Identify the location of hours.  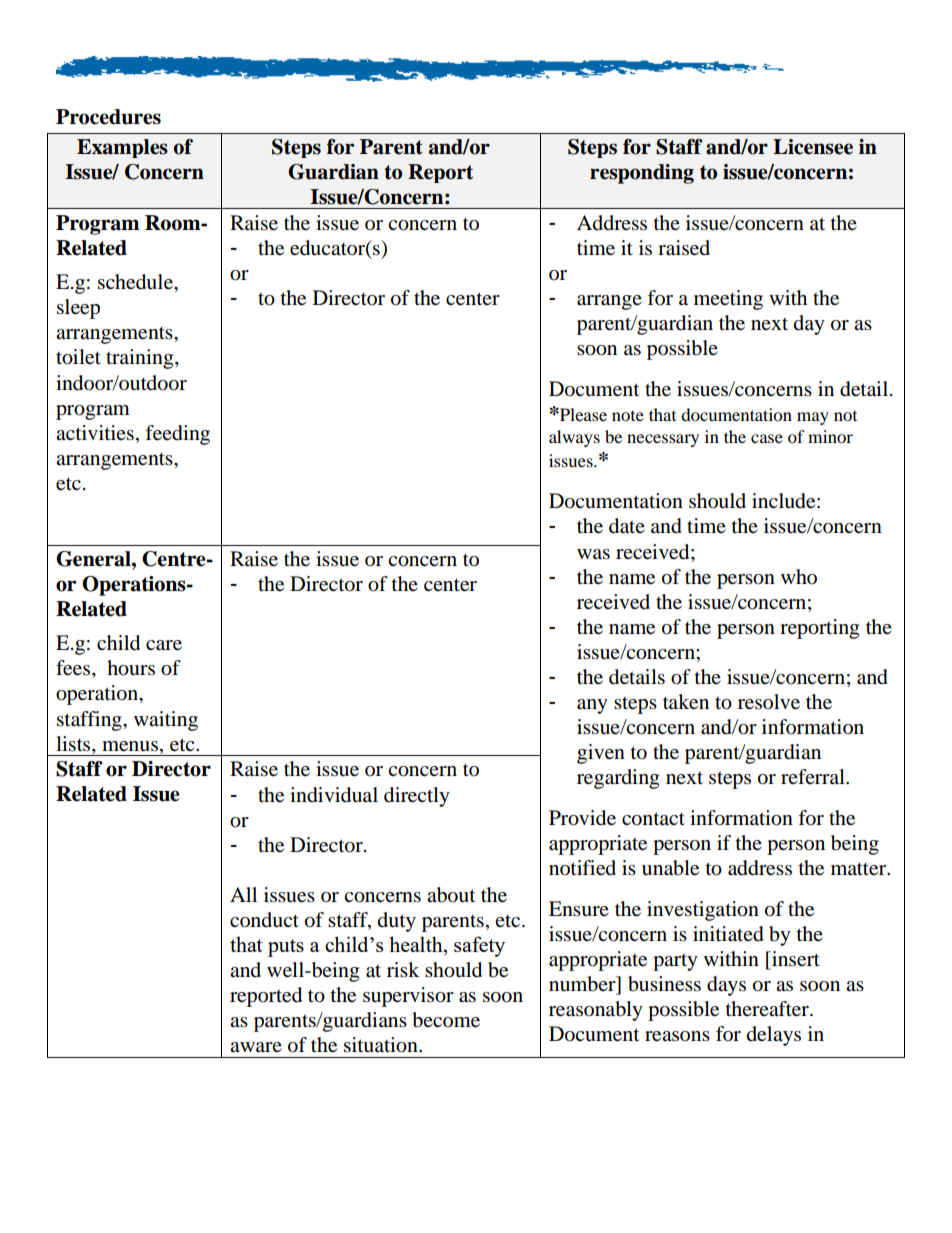
(131, 668).
